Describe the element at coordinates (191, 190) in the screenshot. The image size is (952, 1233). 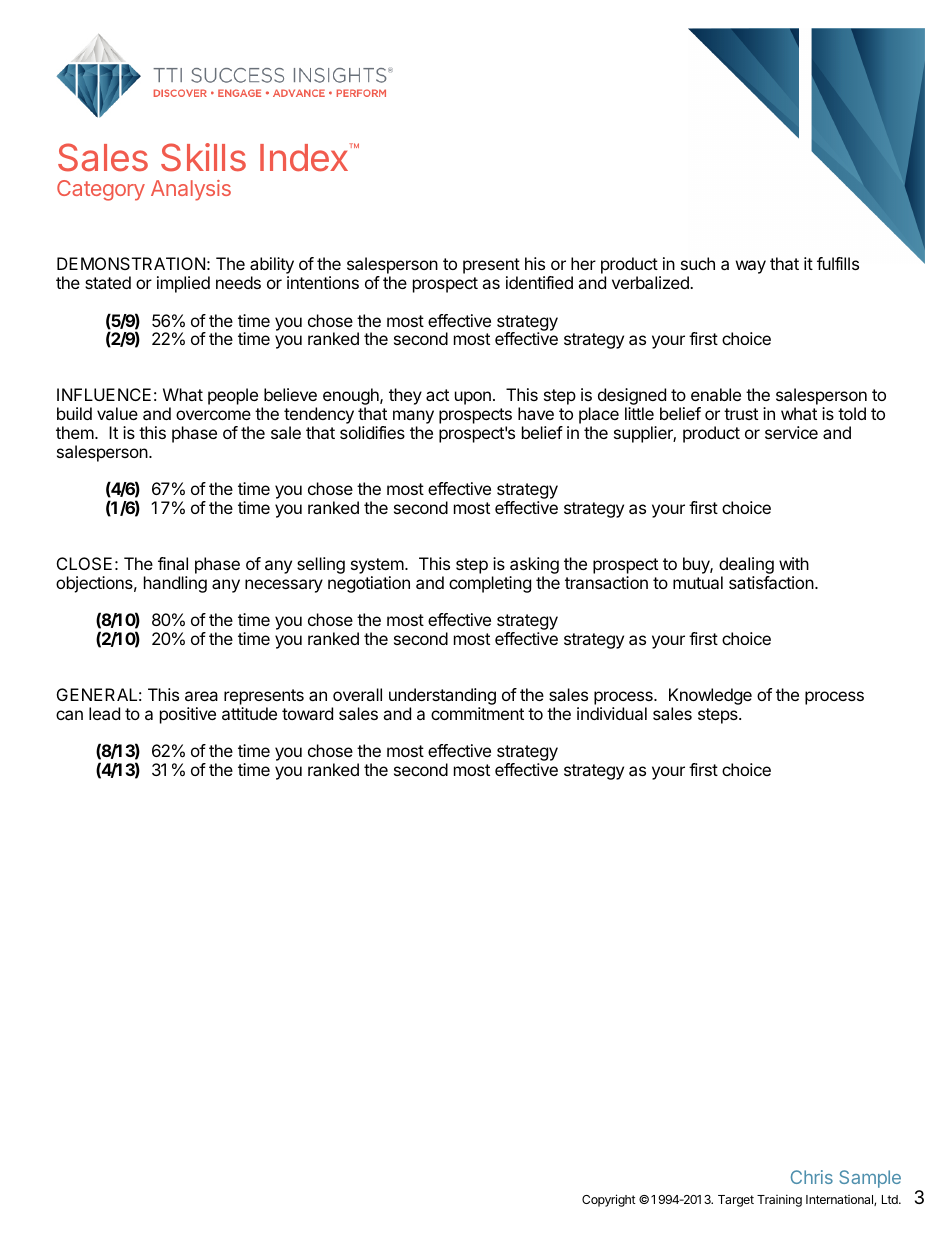
I see `Analysis` at that location.
